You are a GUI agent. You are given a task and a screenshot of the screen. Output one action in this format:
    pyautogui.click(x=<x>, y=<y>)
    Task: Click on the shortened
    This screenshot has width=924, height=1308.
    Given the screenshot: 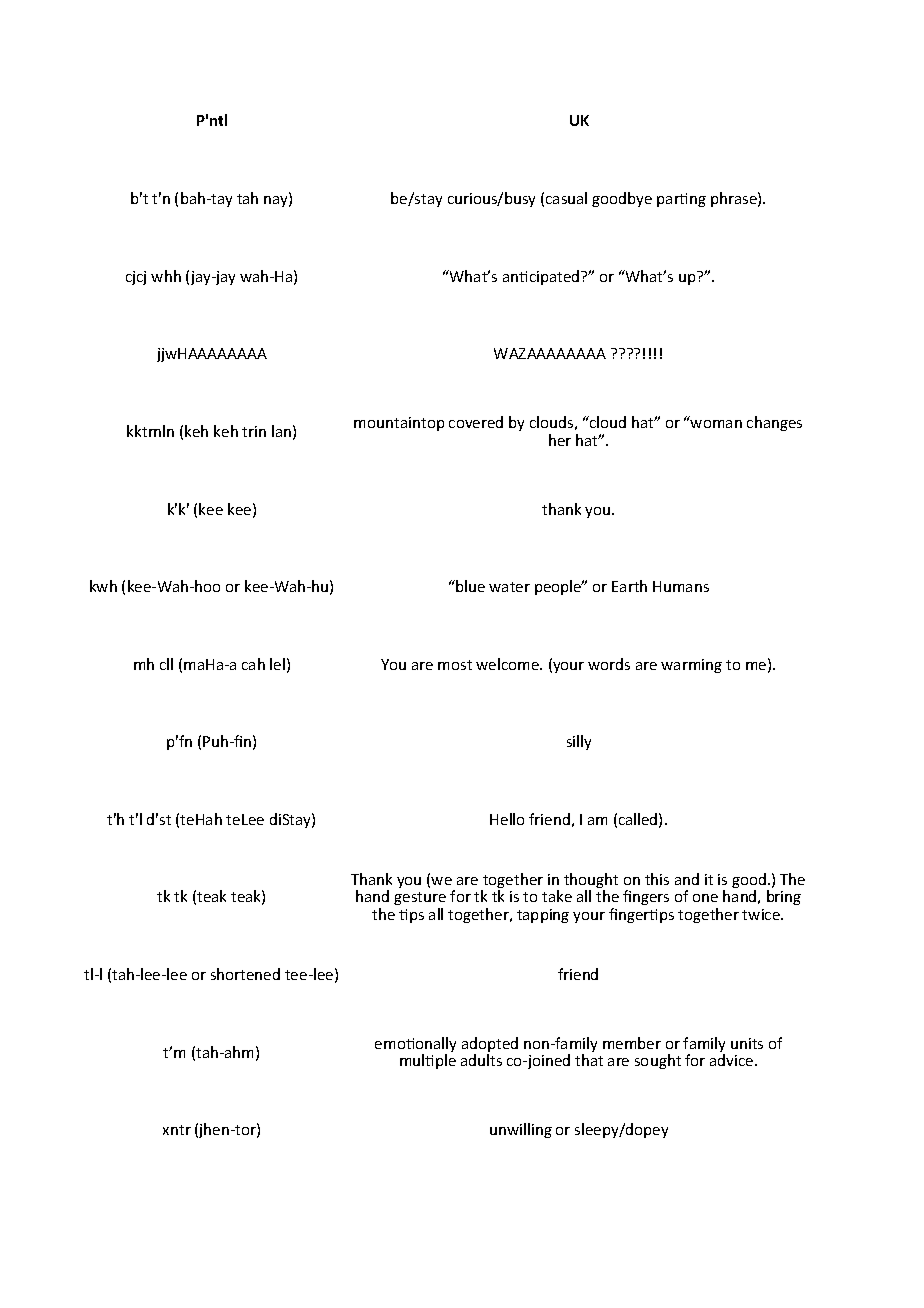 What is the action you would take?
    pyautogui.click(x=245, y=974)
